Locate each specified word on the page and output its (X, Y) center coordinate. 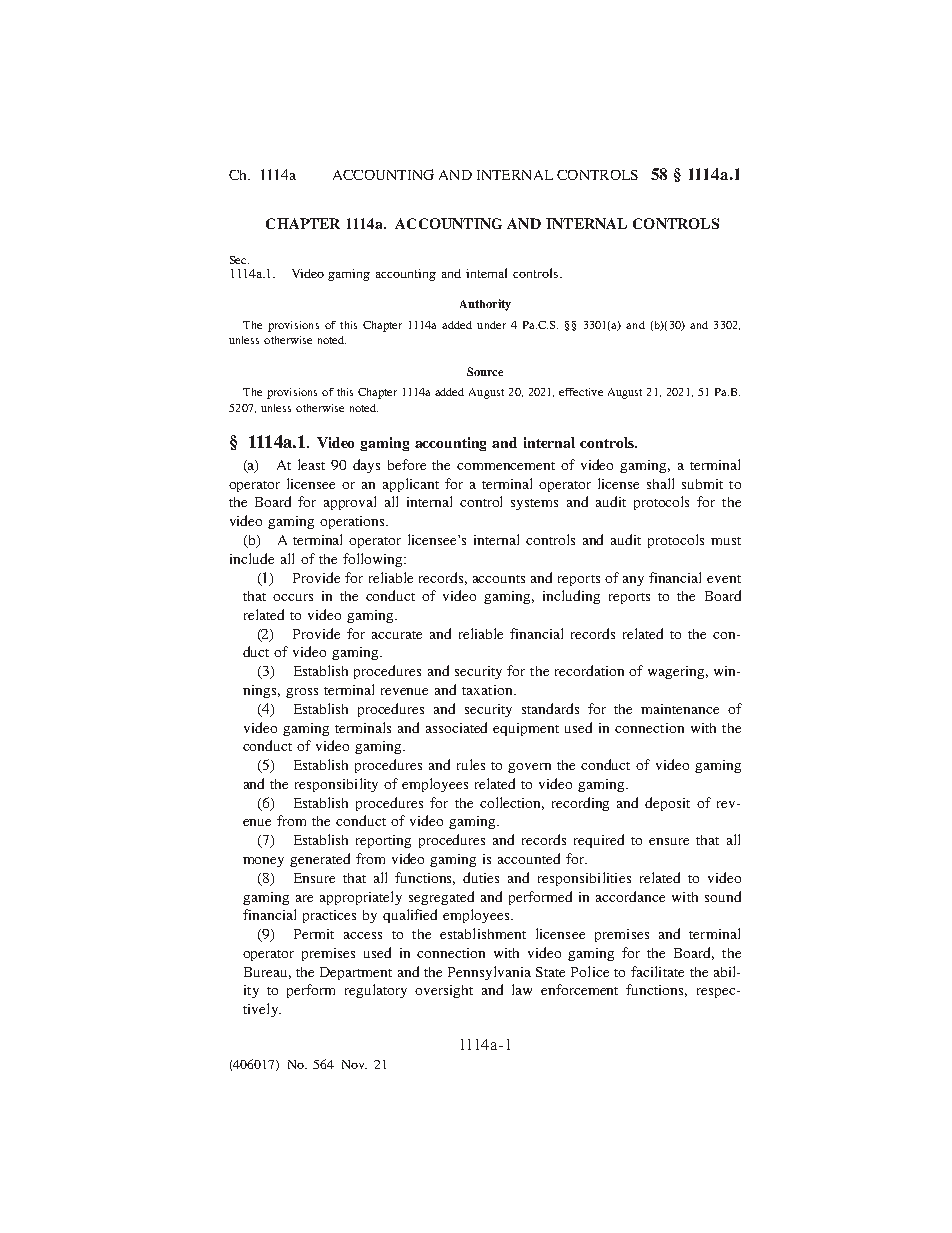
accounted (529, 858)
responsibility (336, 785)
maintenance (680, 709)
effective (581, 392)
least (311, 464)
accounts (499, 579)
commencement (506, 466)
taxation (488, 690)
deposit (667, 804)
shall (660, 483)
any (633, 581)
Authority (485, 305)
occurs (293, 597)
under (491, 325)
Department (356, 973)
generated (320, 860)
